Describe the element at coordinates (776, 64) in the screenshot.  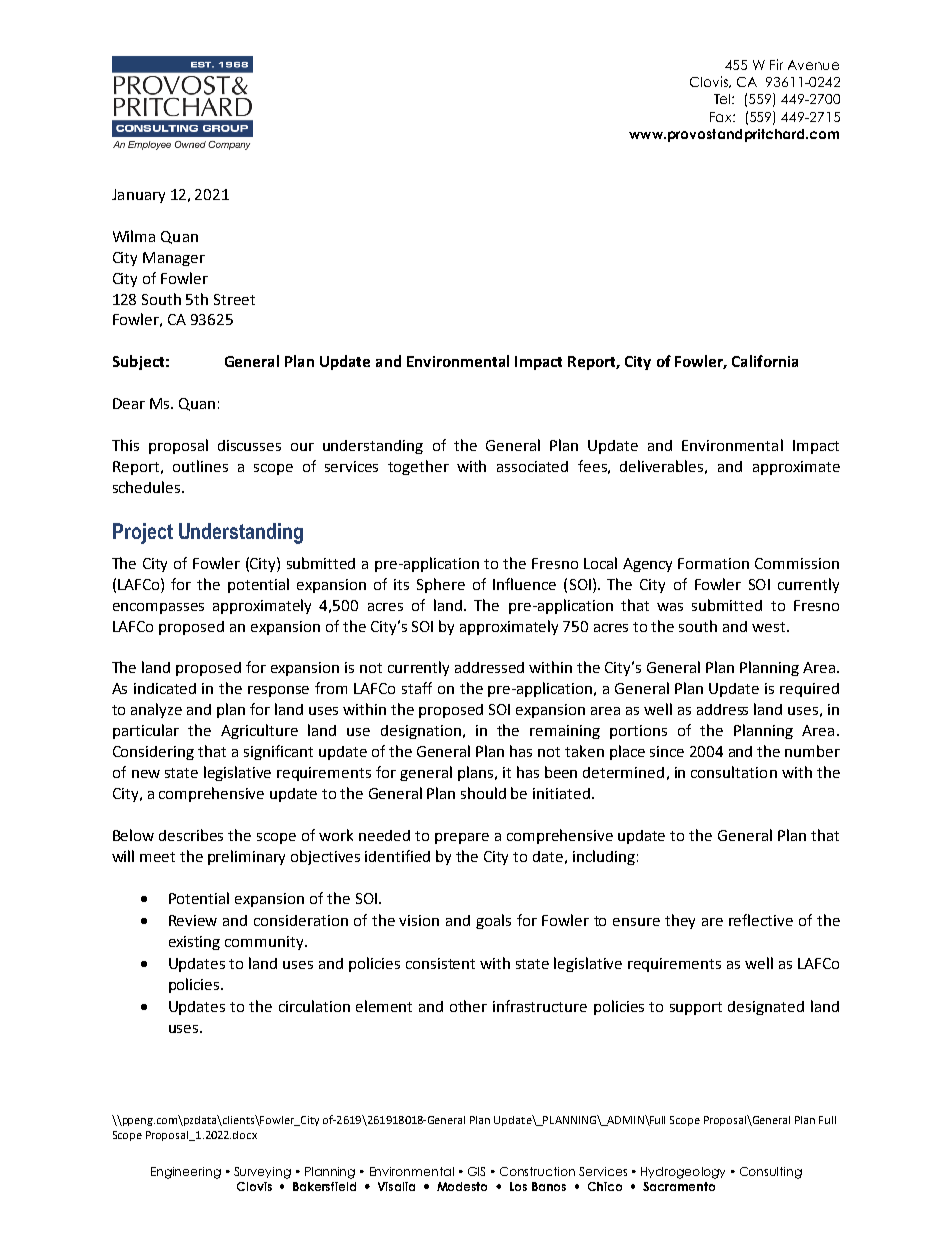
I see `Fir` at that location.
